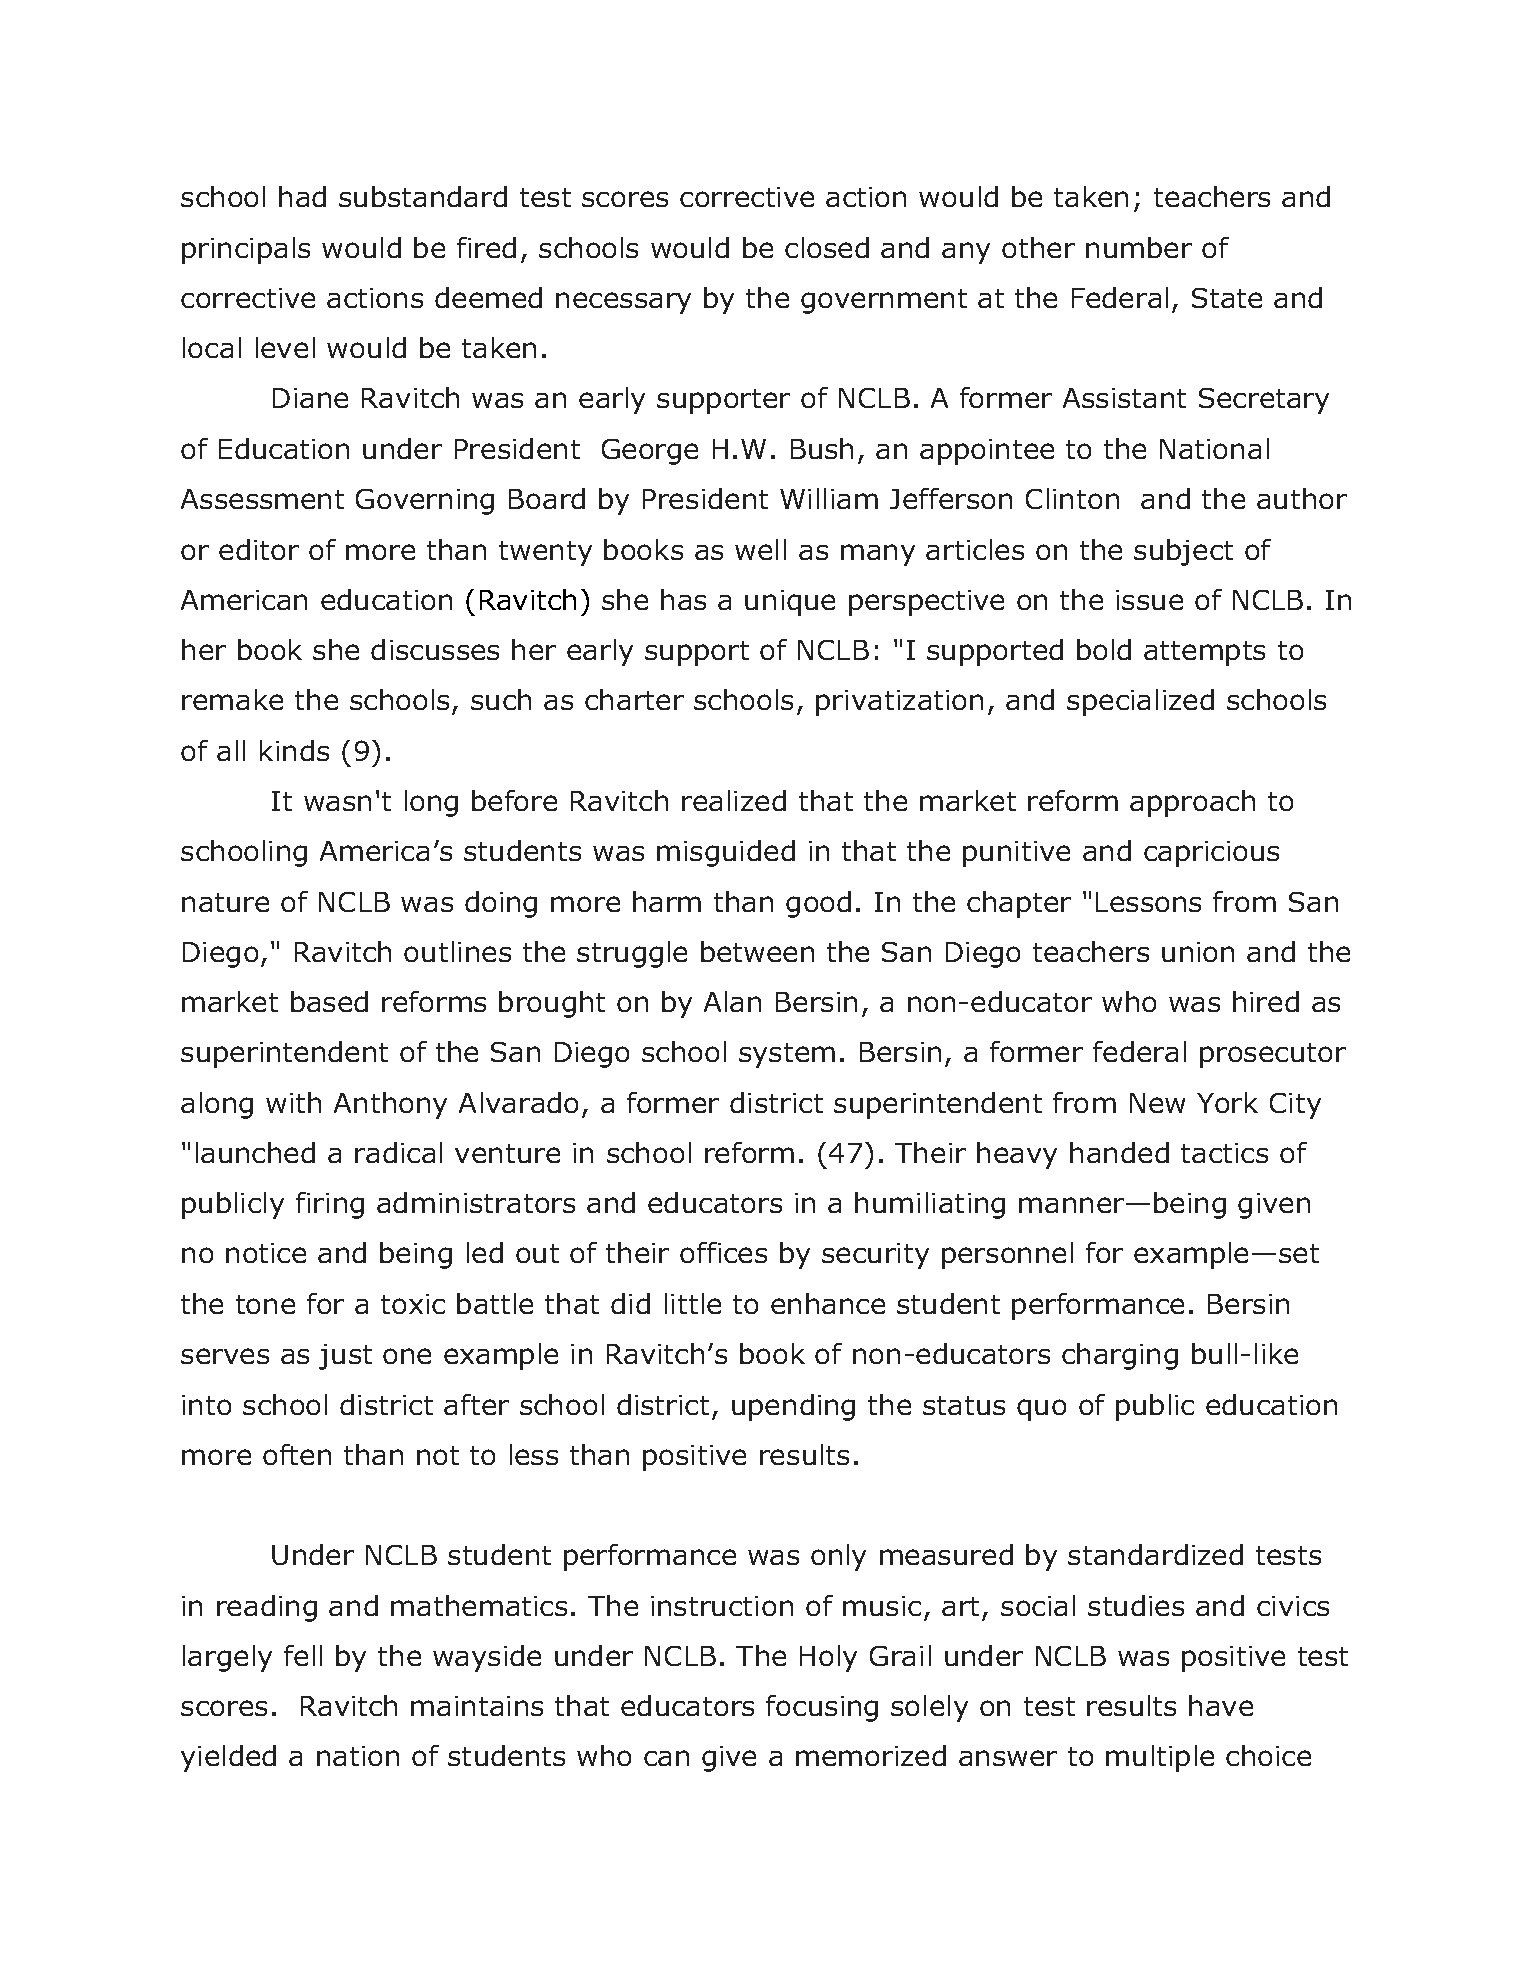 This screenshot has height=1986, width=1535. Describe the element at coordinates (757, 951) in the screenshot. I see `between` at that location.
